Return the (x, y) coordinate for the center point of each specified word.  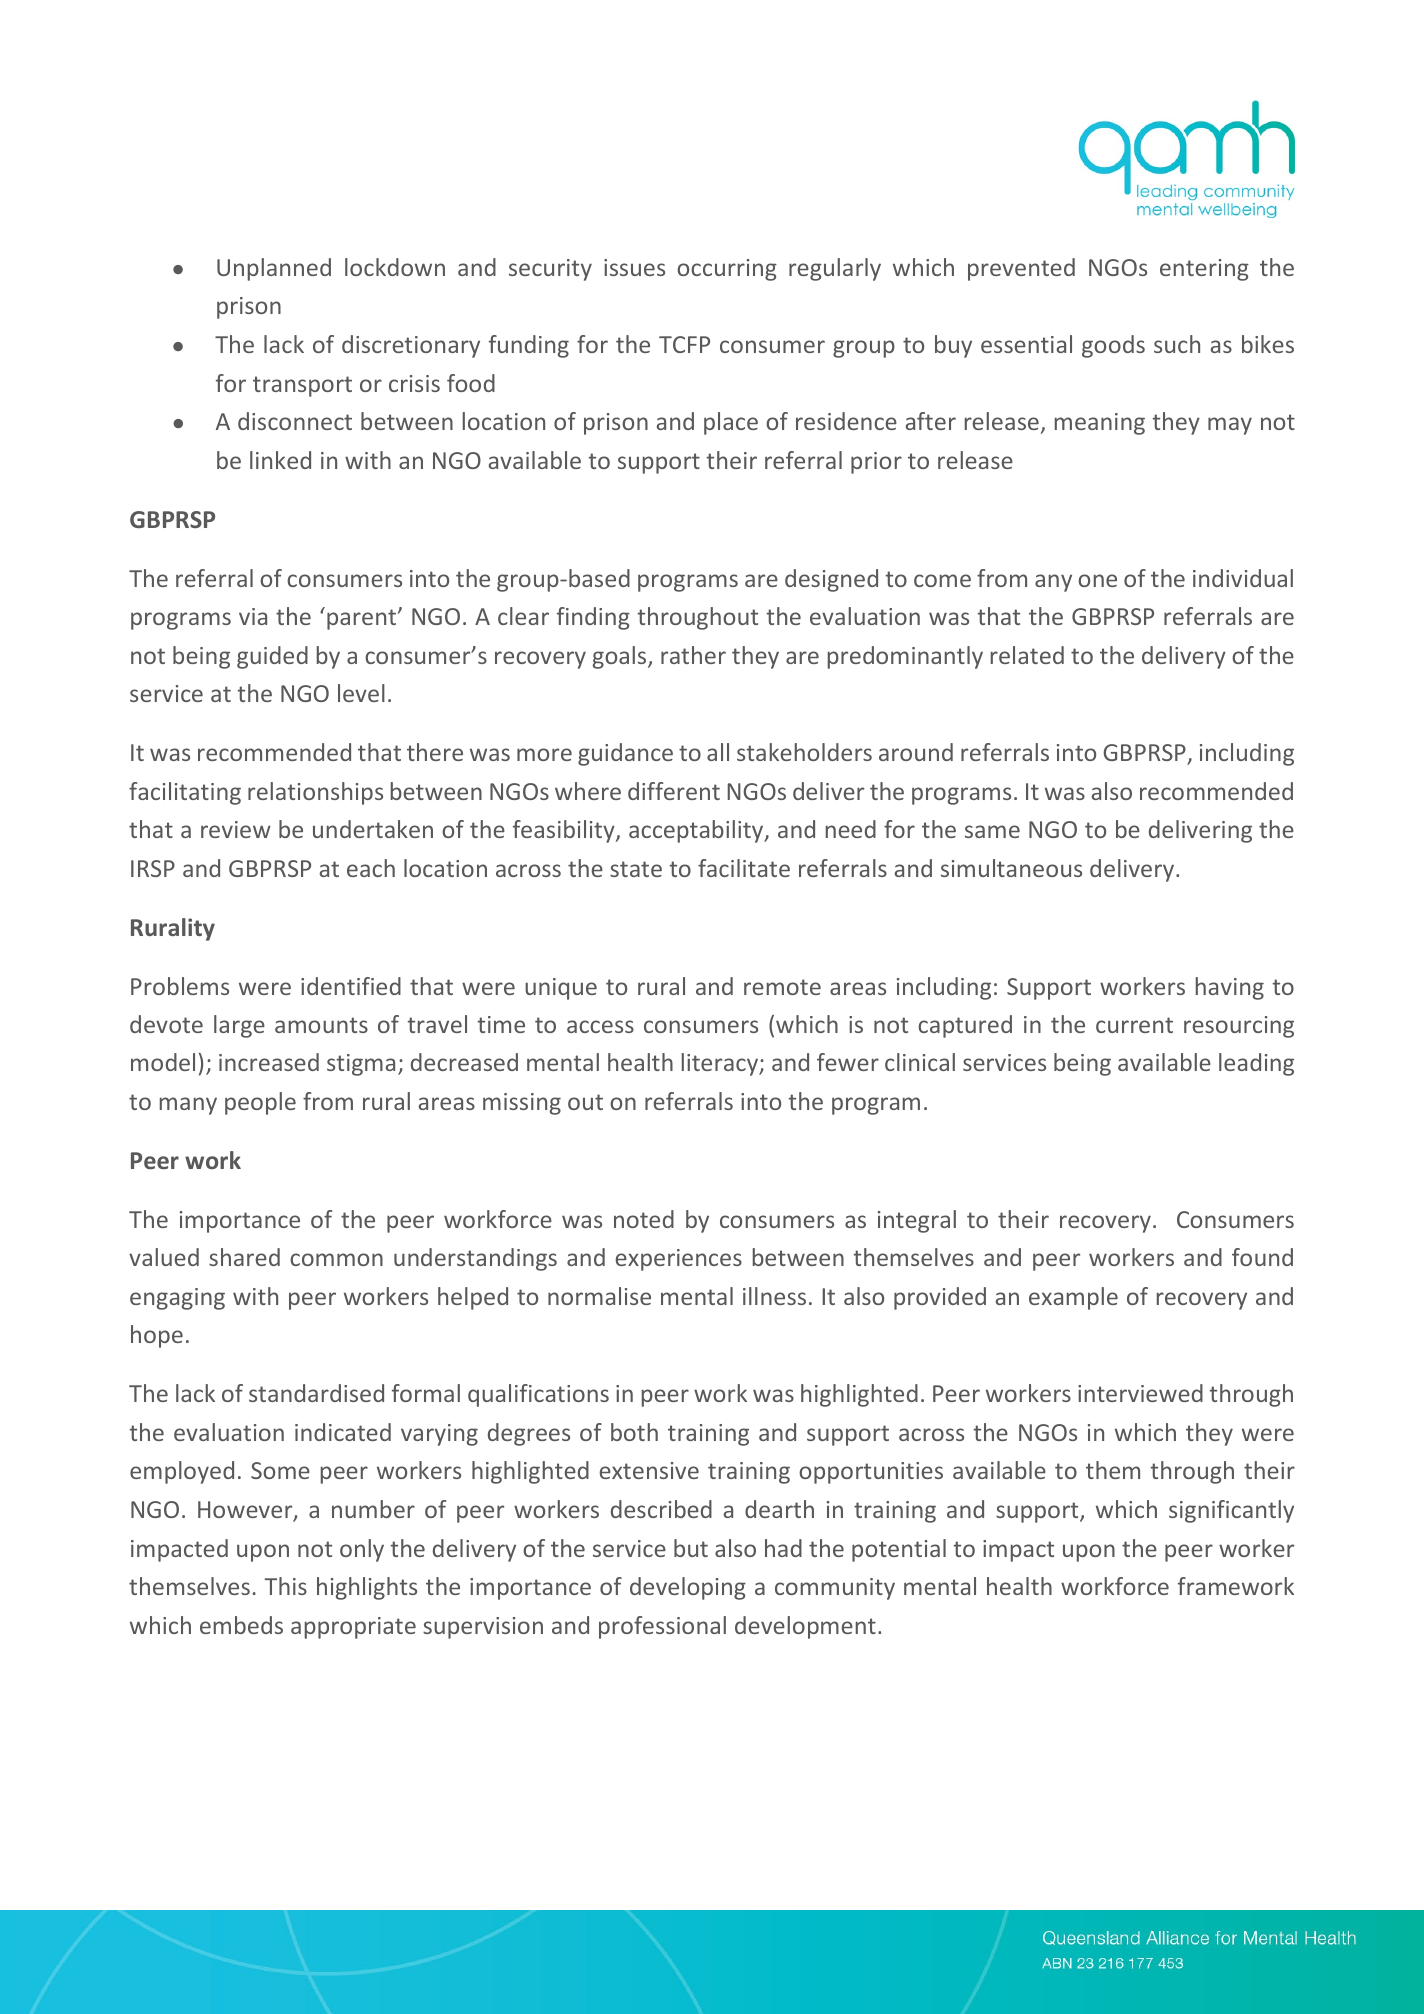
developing (688, 1588)
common (336, 1259)
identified (351, 986)
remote (782, 987)
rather (693, 655)
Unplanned (274, 269)
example (1073, 1298)
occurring (727, 270)
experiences (679, 1260)
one (1097, 580)
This (286, 1586)
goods (1113, 346)
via (253, 616)
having (1230, 988)
